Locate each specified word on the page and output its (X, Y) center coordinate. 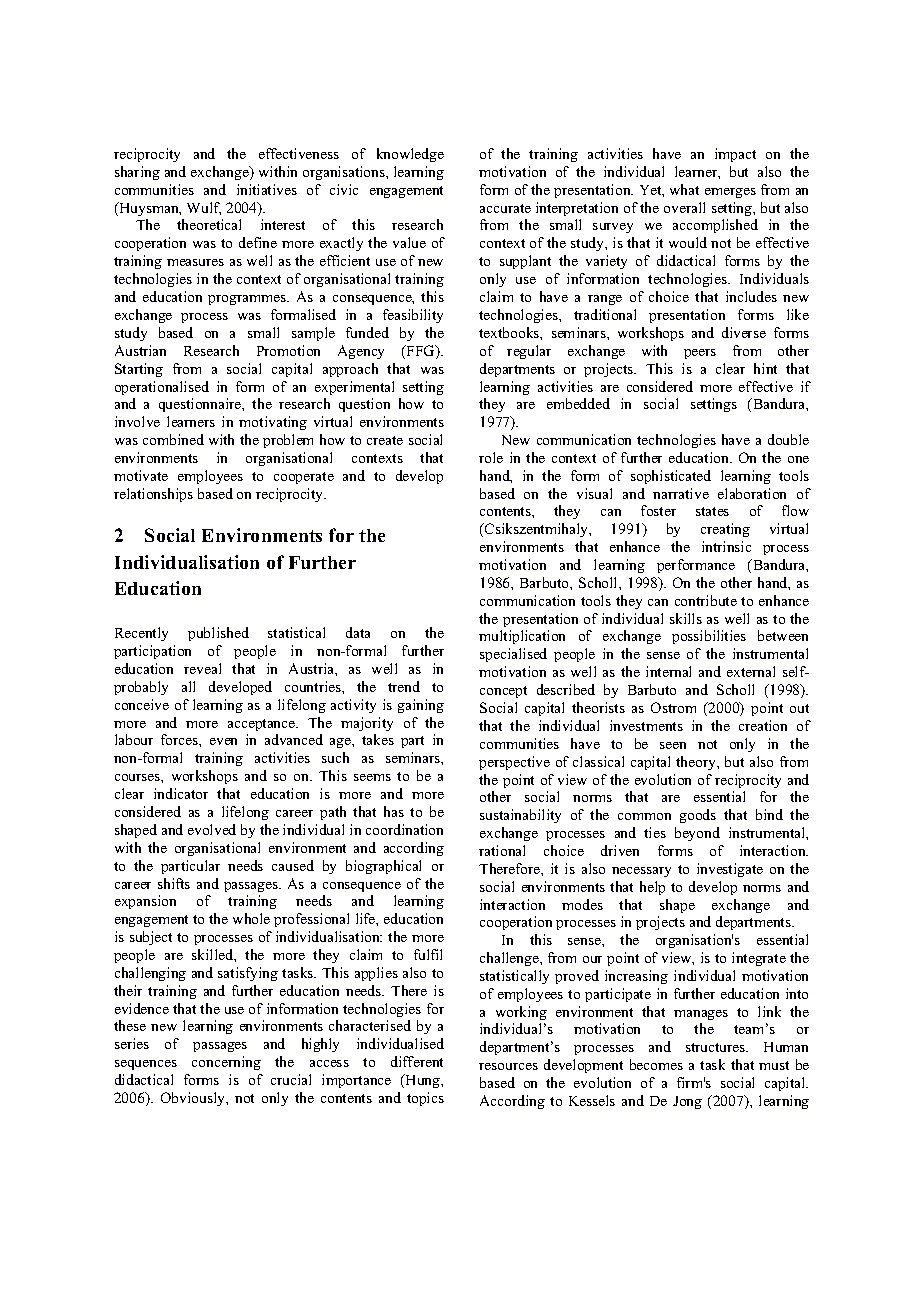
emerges (730, 193)
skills (686, 618)
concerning (226, 1063)
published (218, 634)
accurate (505, 208)
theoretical (209, 224)
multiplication (522, 637)
